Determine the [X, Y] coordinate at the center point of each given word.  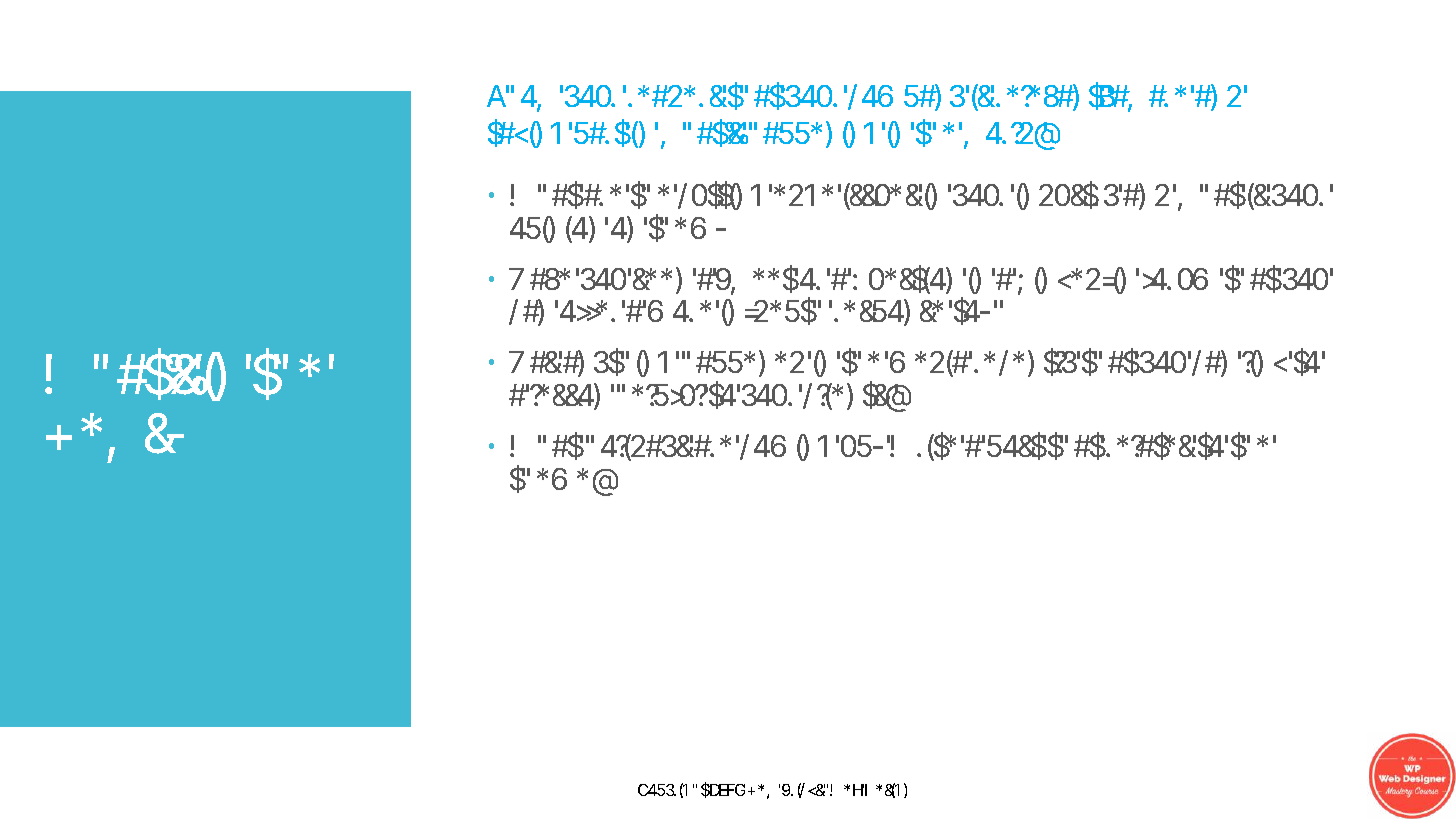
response [888, 312]
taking [524, 133]
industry [1068, 195]
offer [587, 311]
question [902, 279]
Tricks [803, 790]
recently [1025, 362]
